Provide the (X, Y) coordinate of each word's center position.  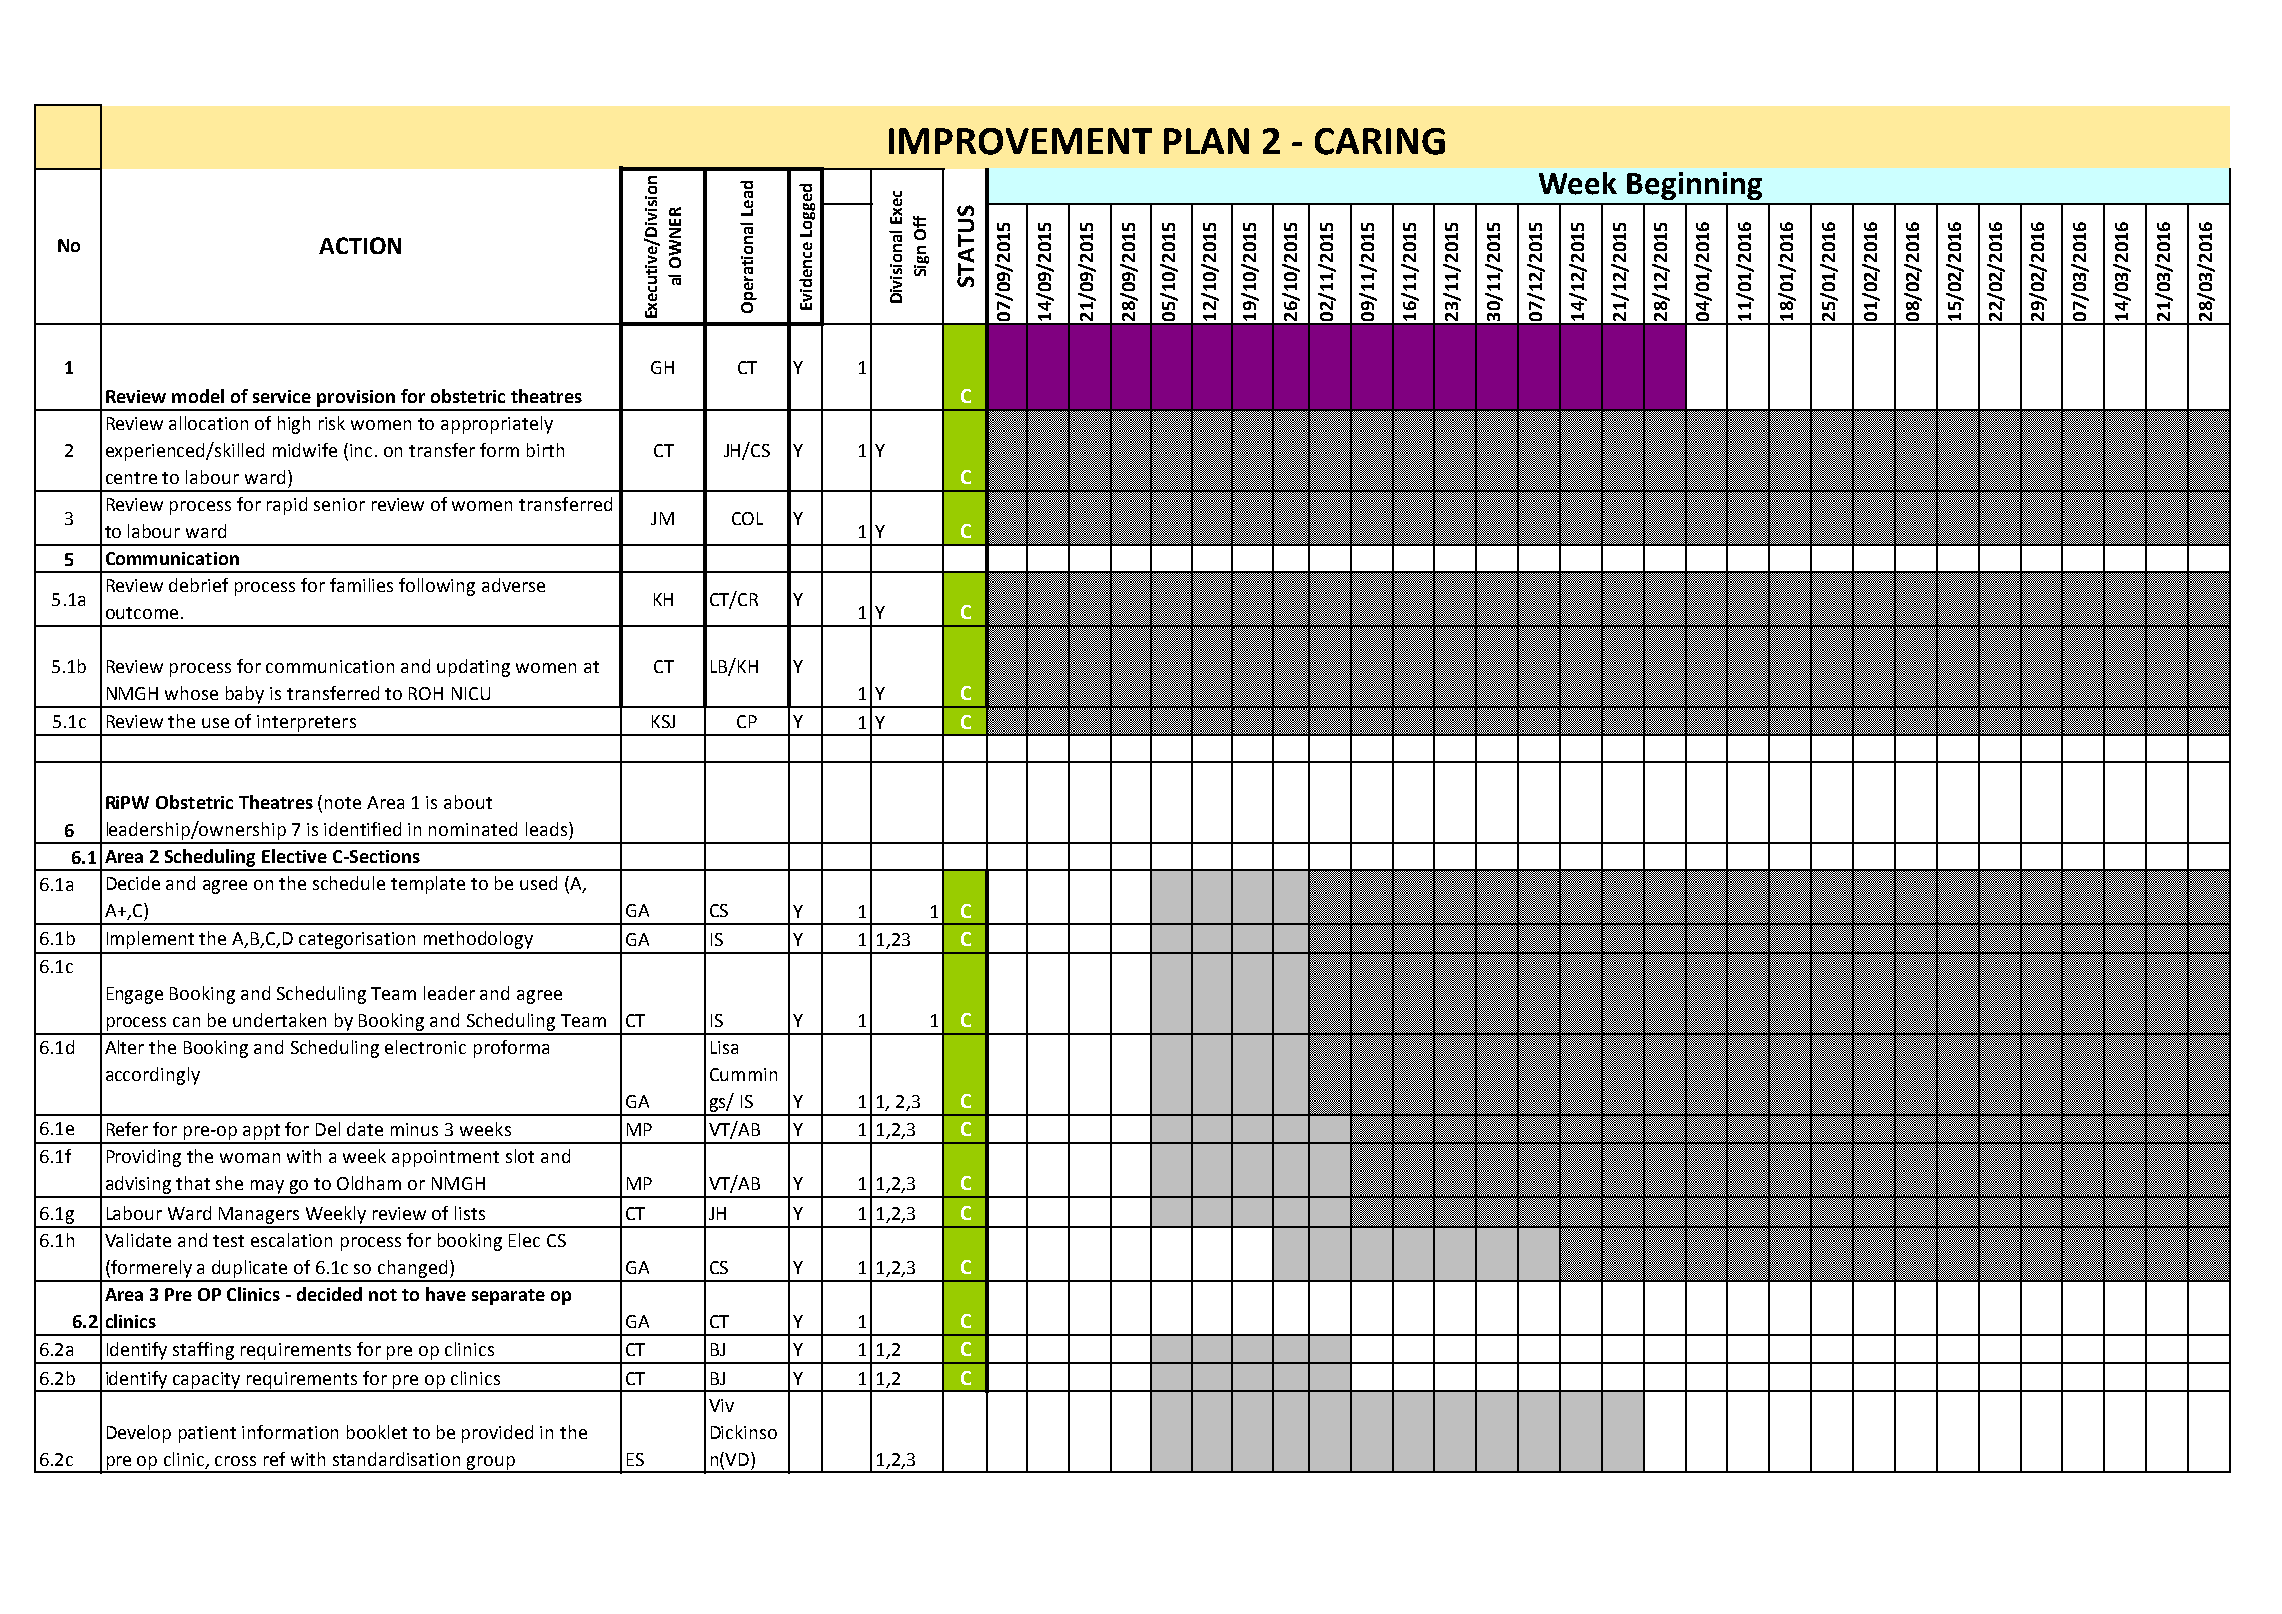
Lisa (724, 1047)
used (538, 883)
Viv (721, 1405)
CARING (1380, 141)
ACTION (360, 245)
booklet (377, 1432)
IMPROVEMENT (1020, 141)
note (343, 803)
